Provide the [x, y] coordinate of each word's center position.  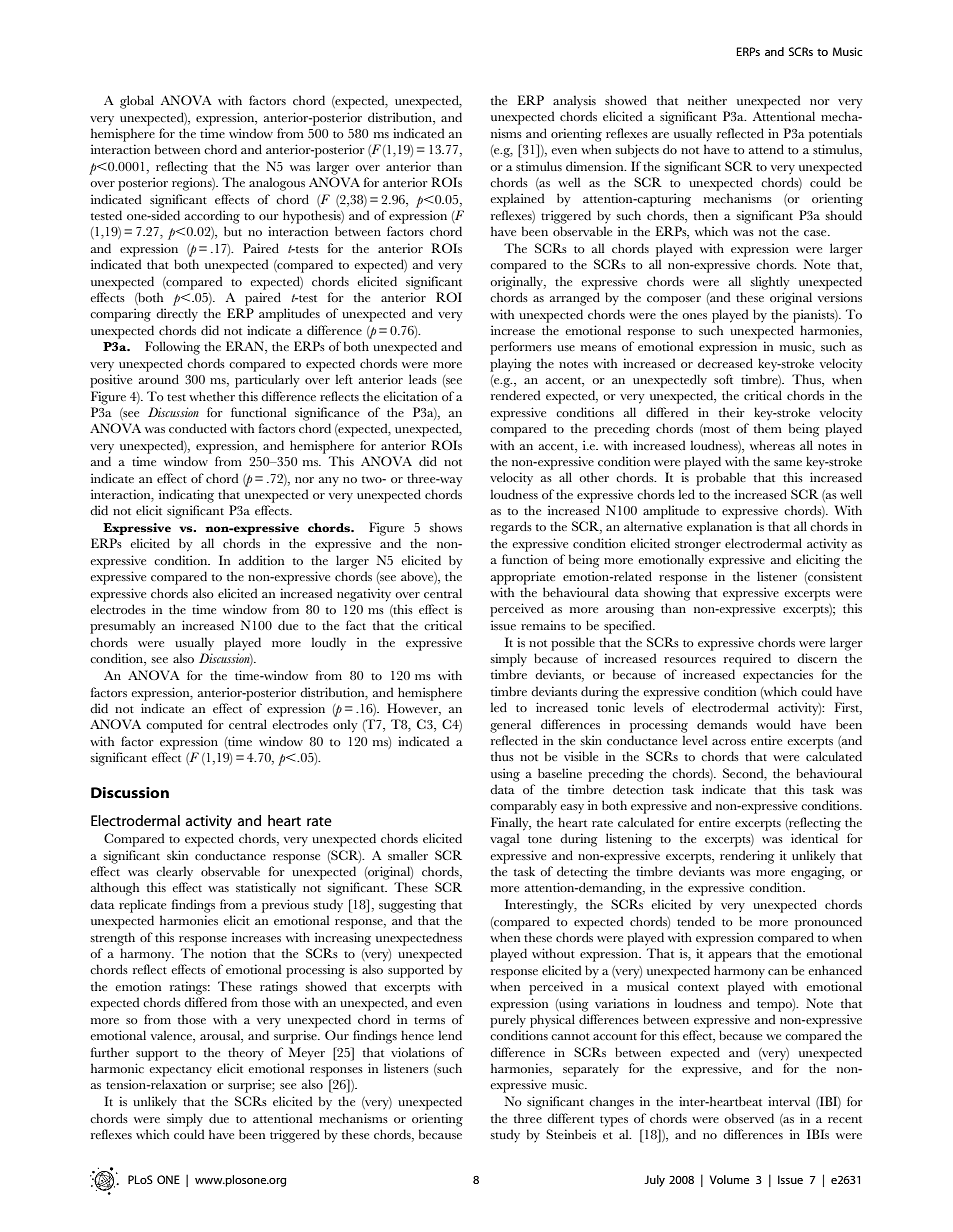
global [137, 102]
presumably [123, 627]
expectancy [180, 1071]
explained [517, 200]
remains [543, 625]
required [747, 660]
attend [766, 149]
